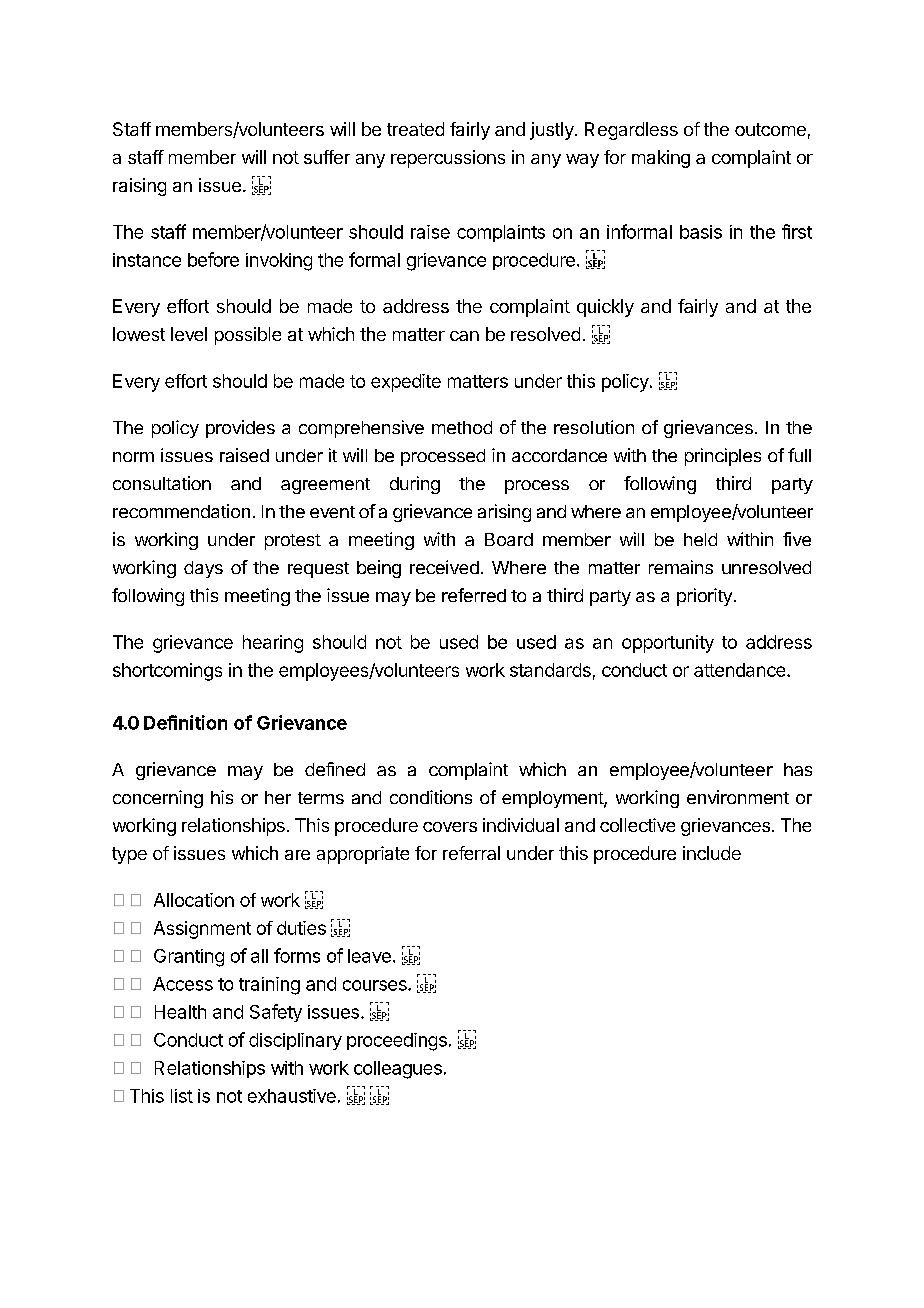 The image size is (924, 1308). Describe the element at coordinates (182, 1096) in the image. I see `list` at that location.
